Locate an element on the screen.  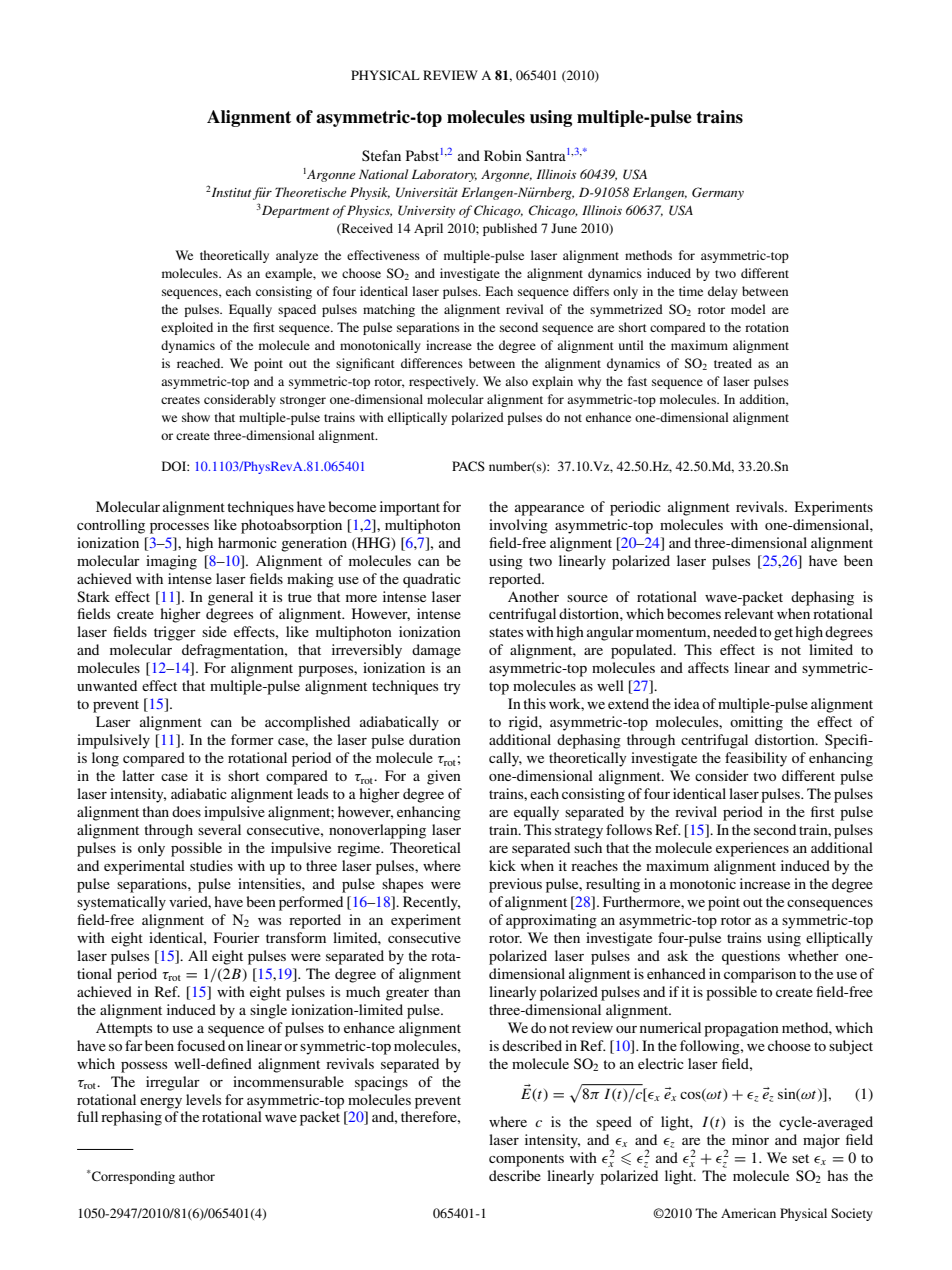
author is located at coordinates (197, 1176).
